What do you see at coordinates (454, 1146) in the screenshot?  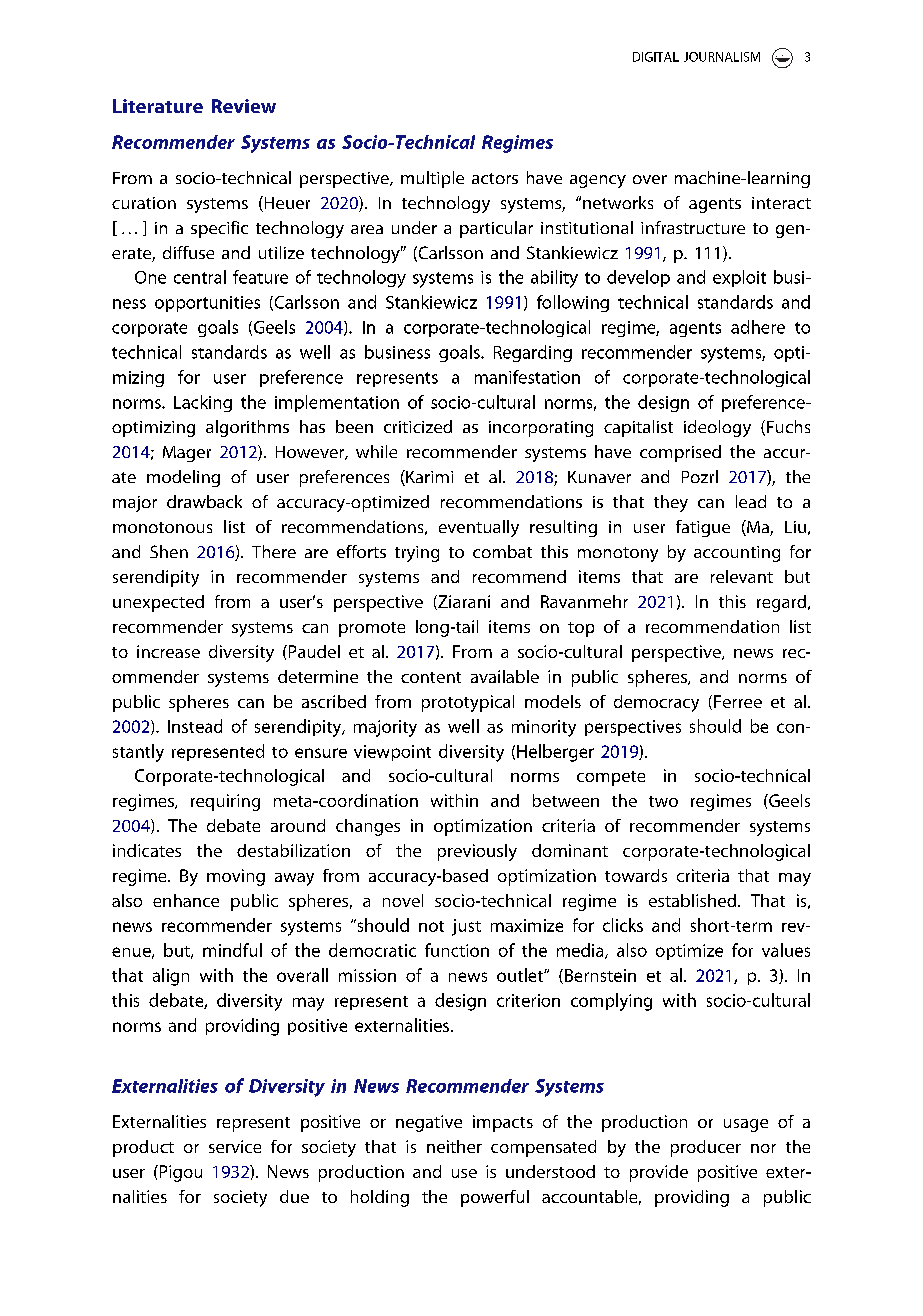 I see `neither` at bounding box center [454, 1146].
